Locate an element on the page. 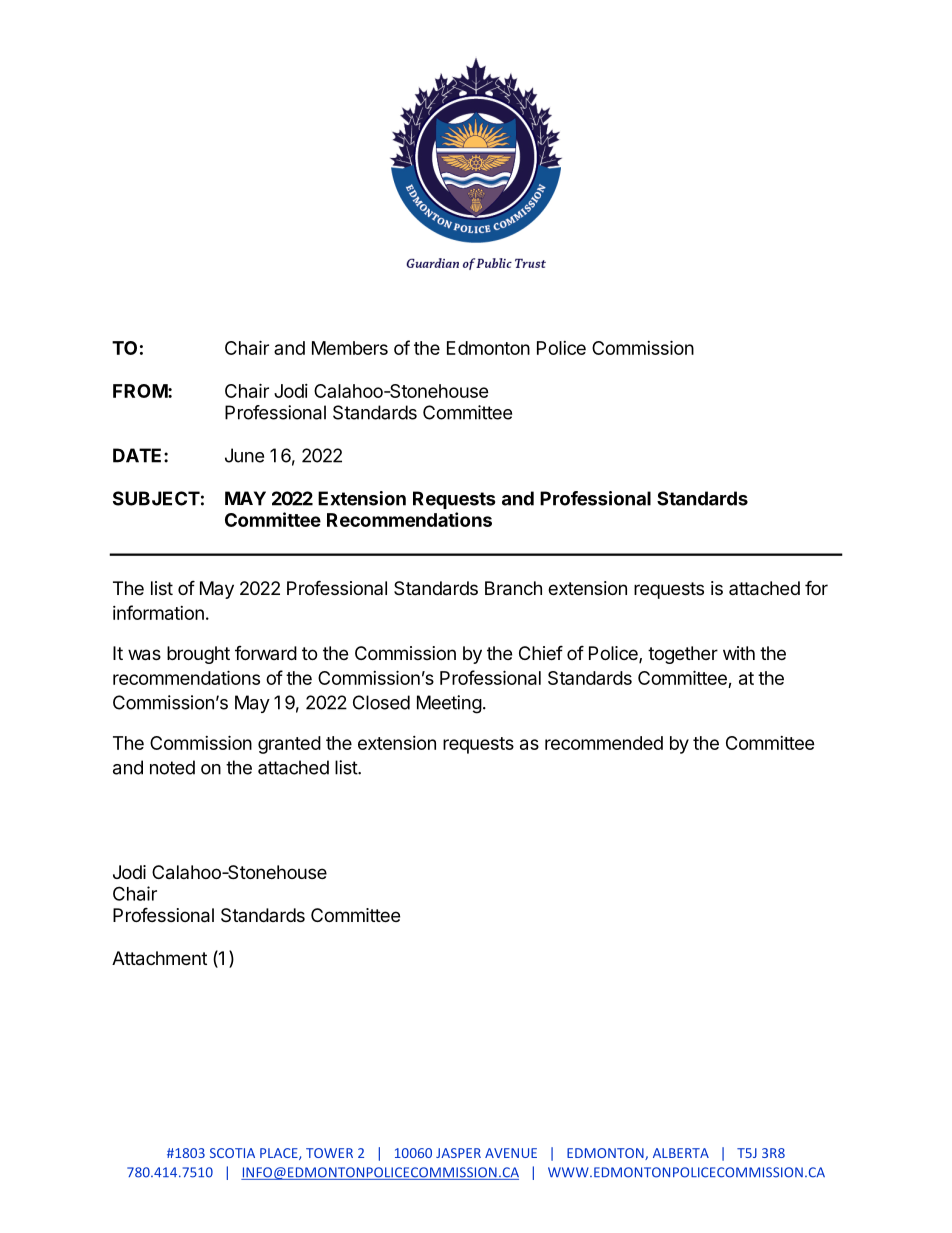 This image has width=952, height=1233. Meeting is located at coordinates (449, 704).
